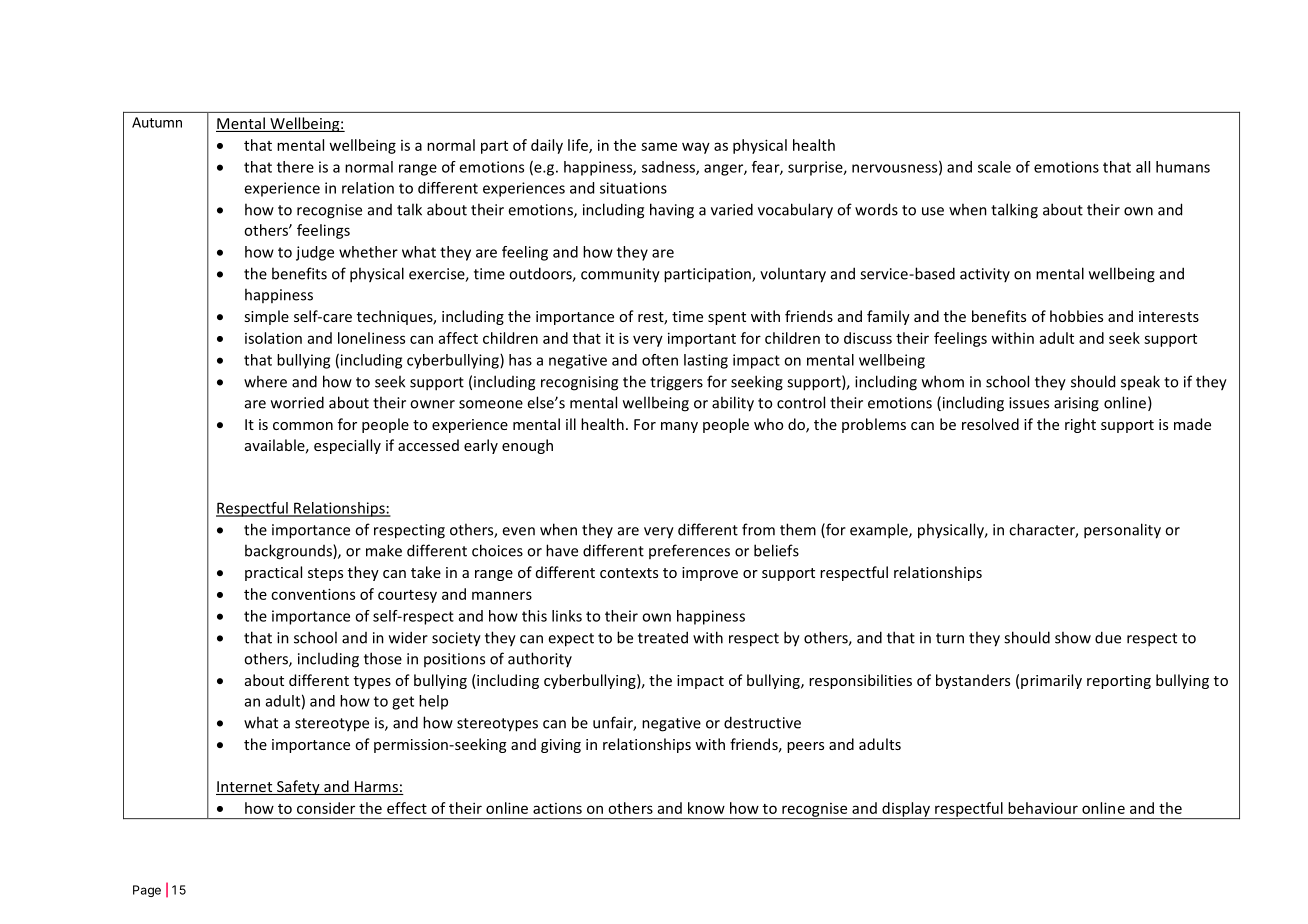 Image resolution: width=1308 pixels, height=924 pixels. Describe the element at coordinates (659, 146) in the screenshot. I see `same` at that location.
